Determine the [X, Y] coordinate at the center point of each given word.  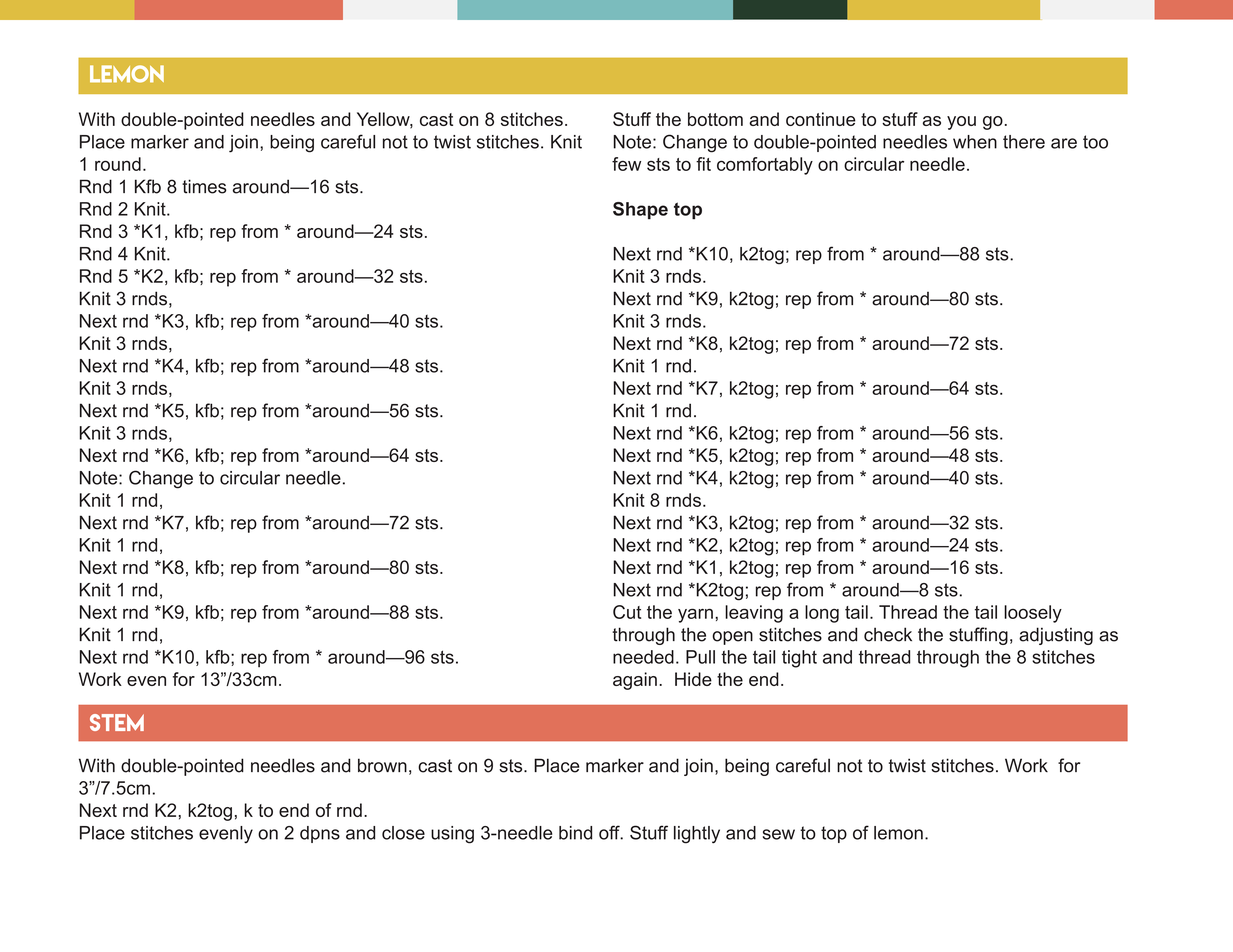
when [975, 142]
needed [643, 657]
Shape [640, 211]
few [626, 164]
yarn [695, 615]
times [204, 186]
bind [575, 833]
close [403, 833]
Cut [627, 612]
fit [703, 164]
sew [778, 834]
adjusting [1056, 636]
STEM [117, 722]
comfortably [765, 166]
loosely [1033, 614]
